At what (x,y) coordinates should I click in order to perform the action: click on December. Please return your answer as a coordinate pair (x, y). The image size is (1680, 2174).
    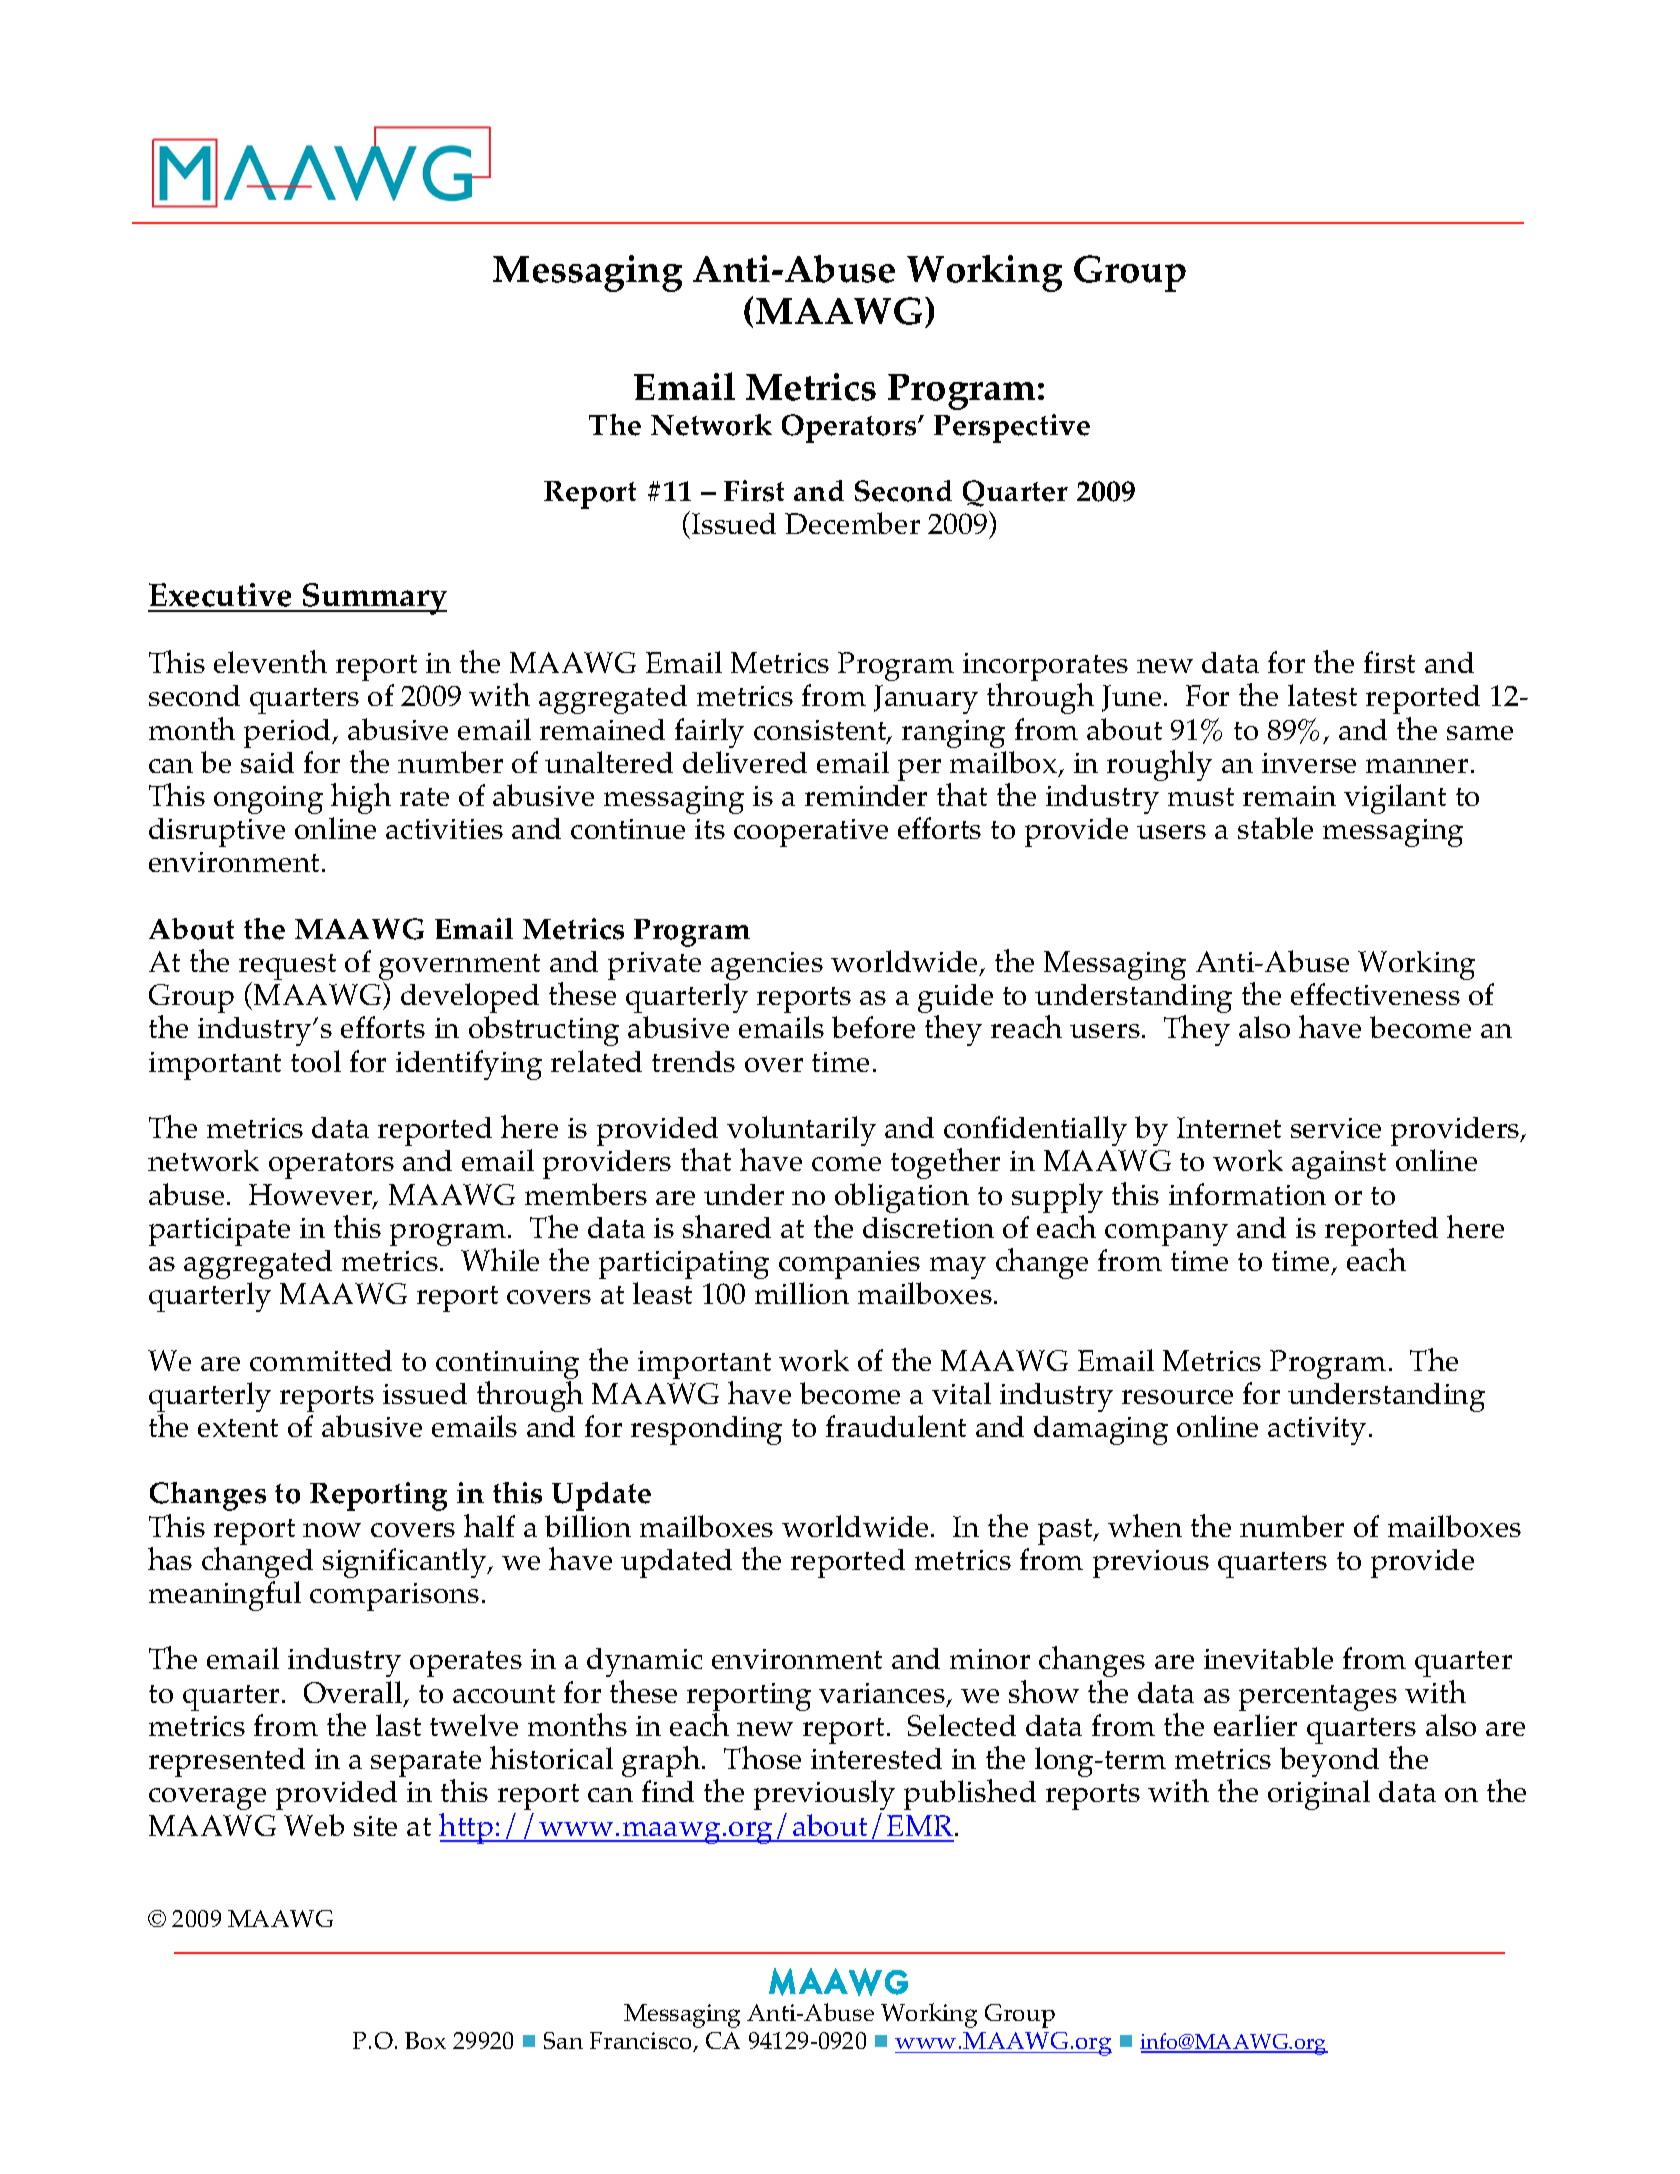
    Looking at the image, I should click on (852, 523).
